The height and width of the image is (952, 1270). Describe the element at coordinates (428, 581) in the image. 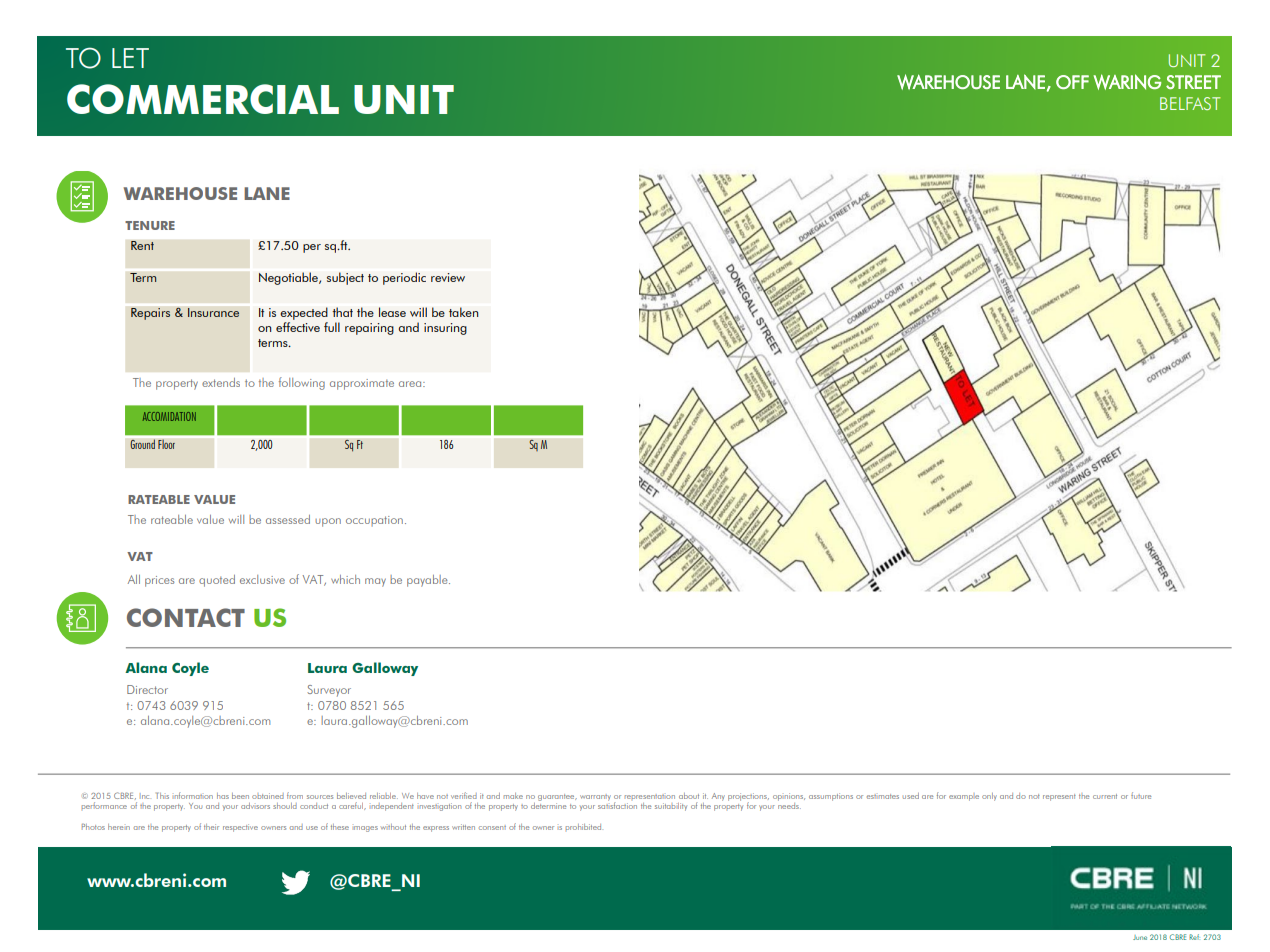

I see `payable` at that location.
